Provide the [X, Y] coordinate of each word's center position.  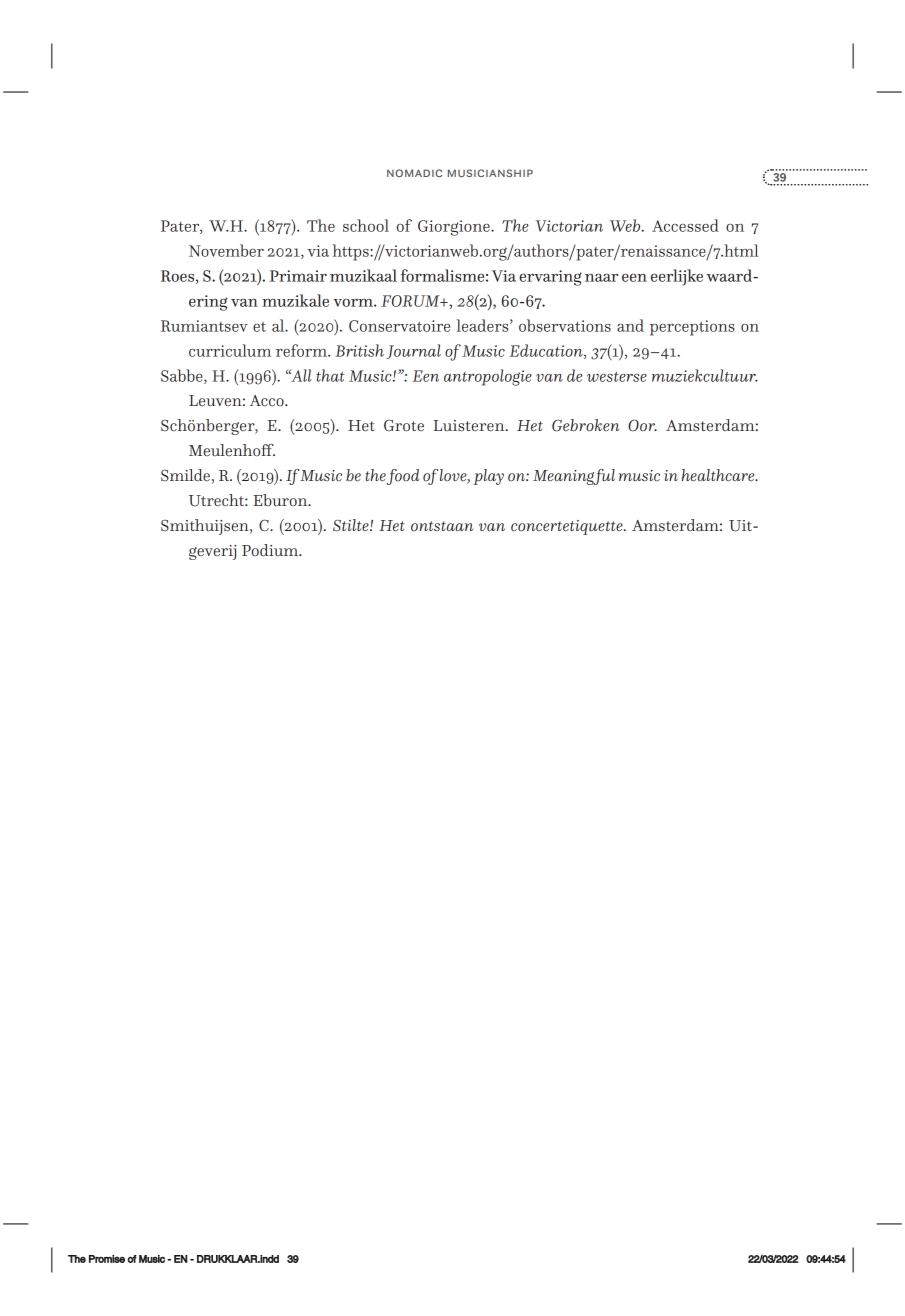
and [630, 325]
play [488, 477]
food [403, 477]
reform [302, 350]
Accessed [685, 225]
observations [565, 325]
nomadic [414, 173]
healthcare [719, 475]
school [366, 225]
